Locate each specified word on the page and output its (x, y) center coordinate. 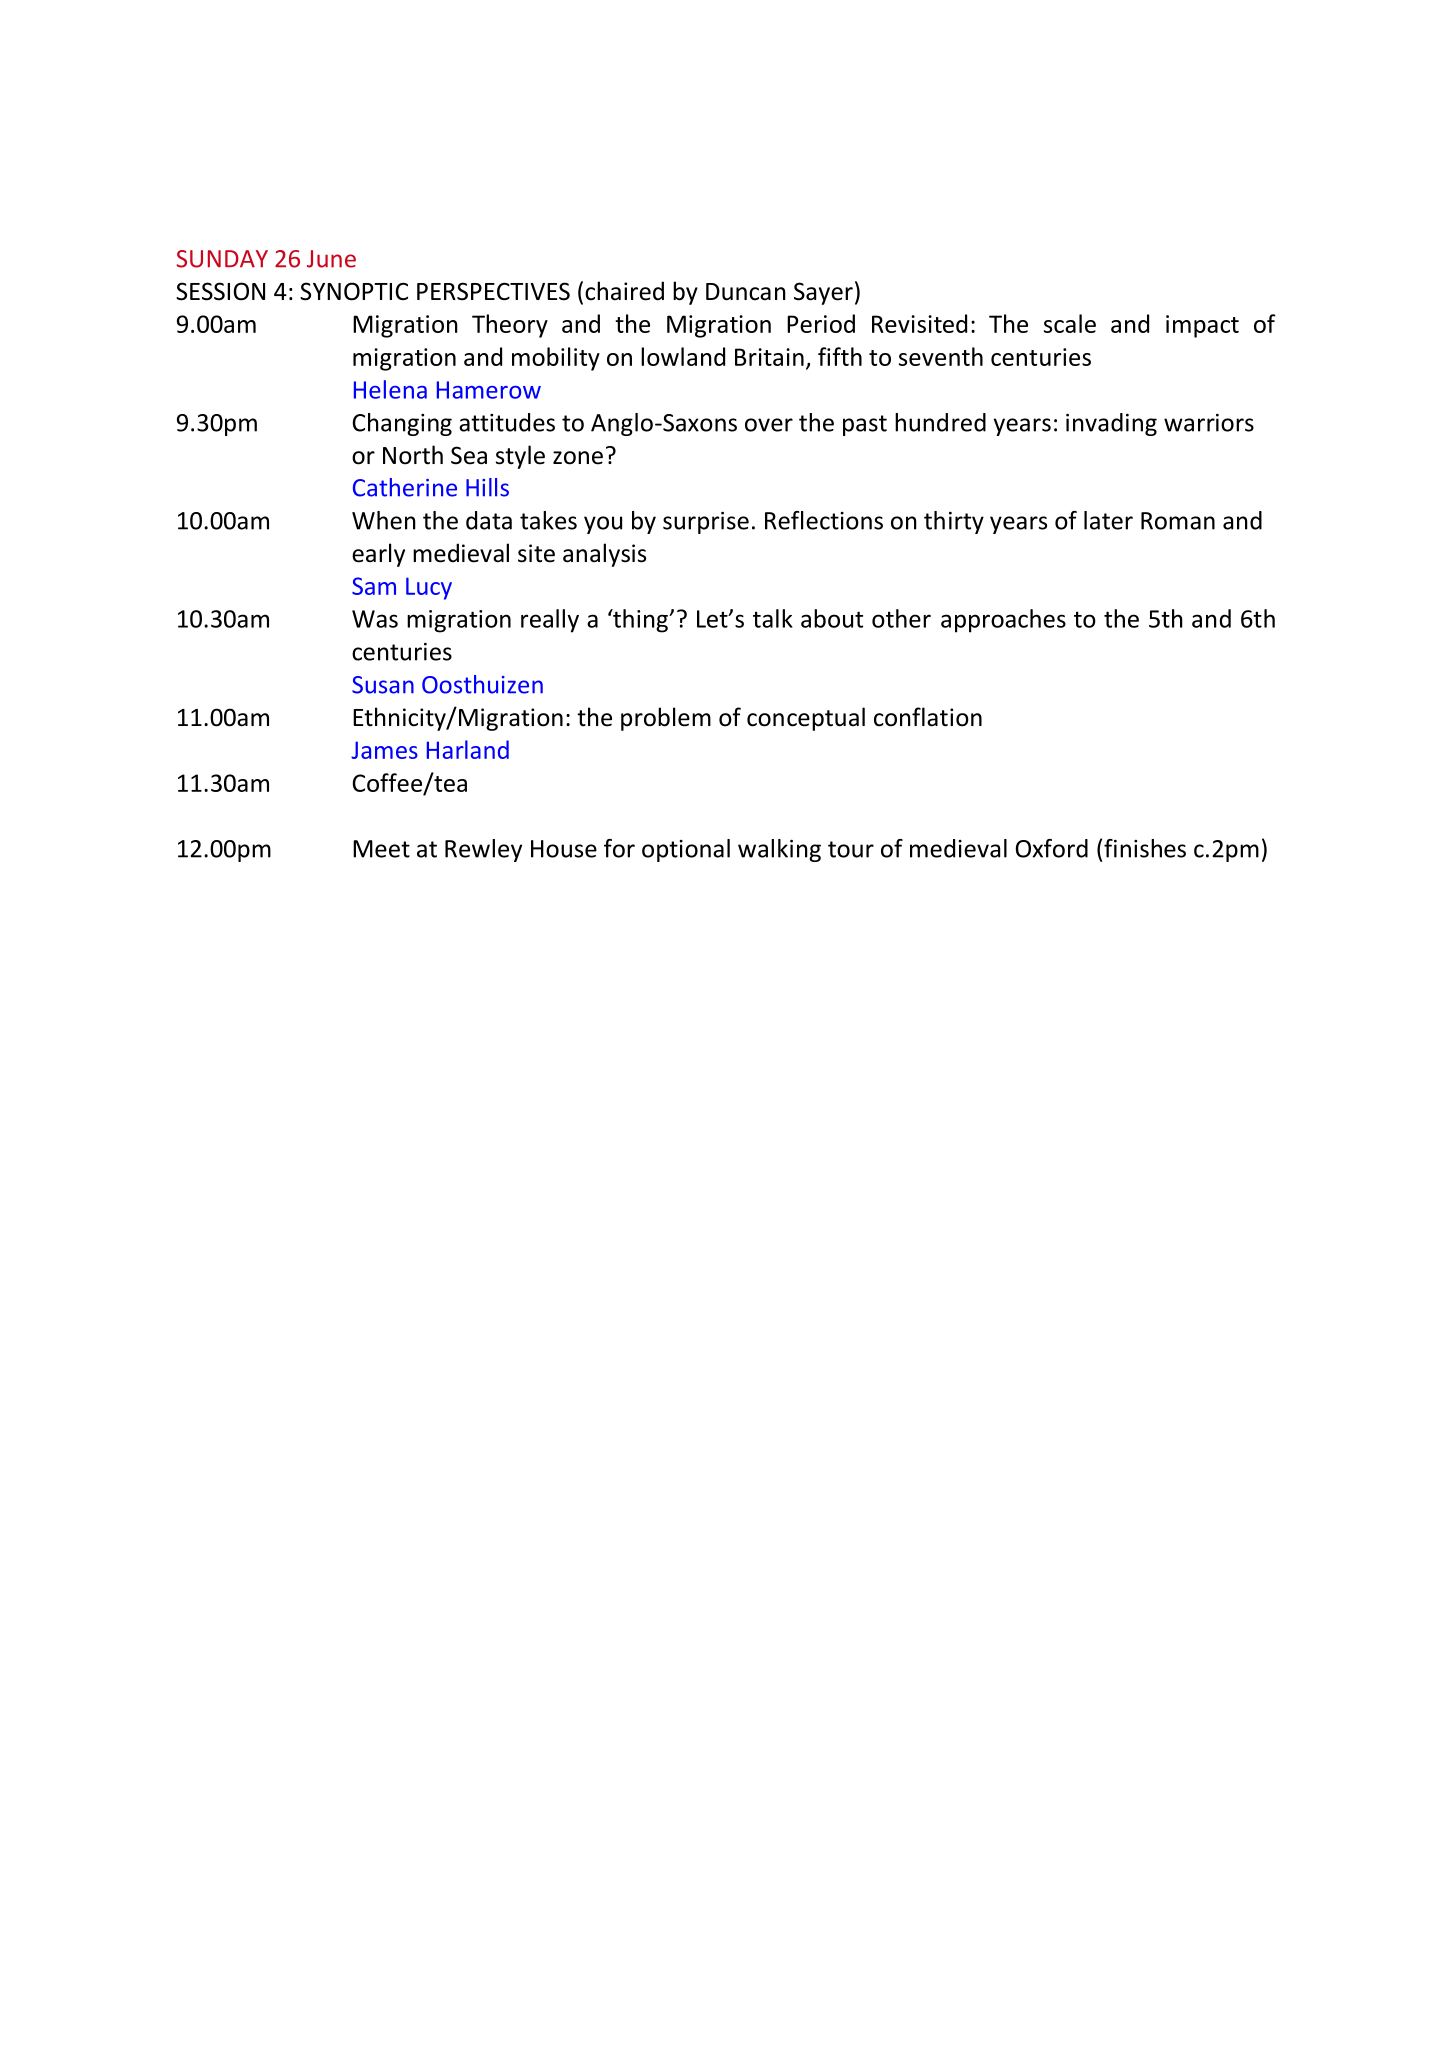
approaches (1003, 621)
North (413, 455)
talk (773, 618)
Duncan (746, 292)
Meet (381, 849)
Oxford (1052, 848)
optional (686, 850)
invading (1111, 424)
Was (375, 619)
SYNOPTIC (354, 291)
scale (1070, 323)
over (769, 425)
